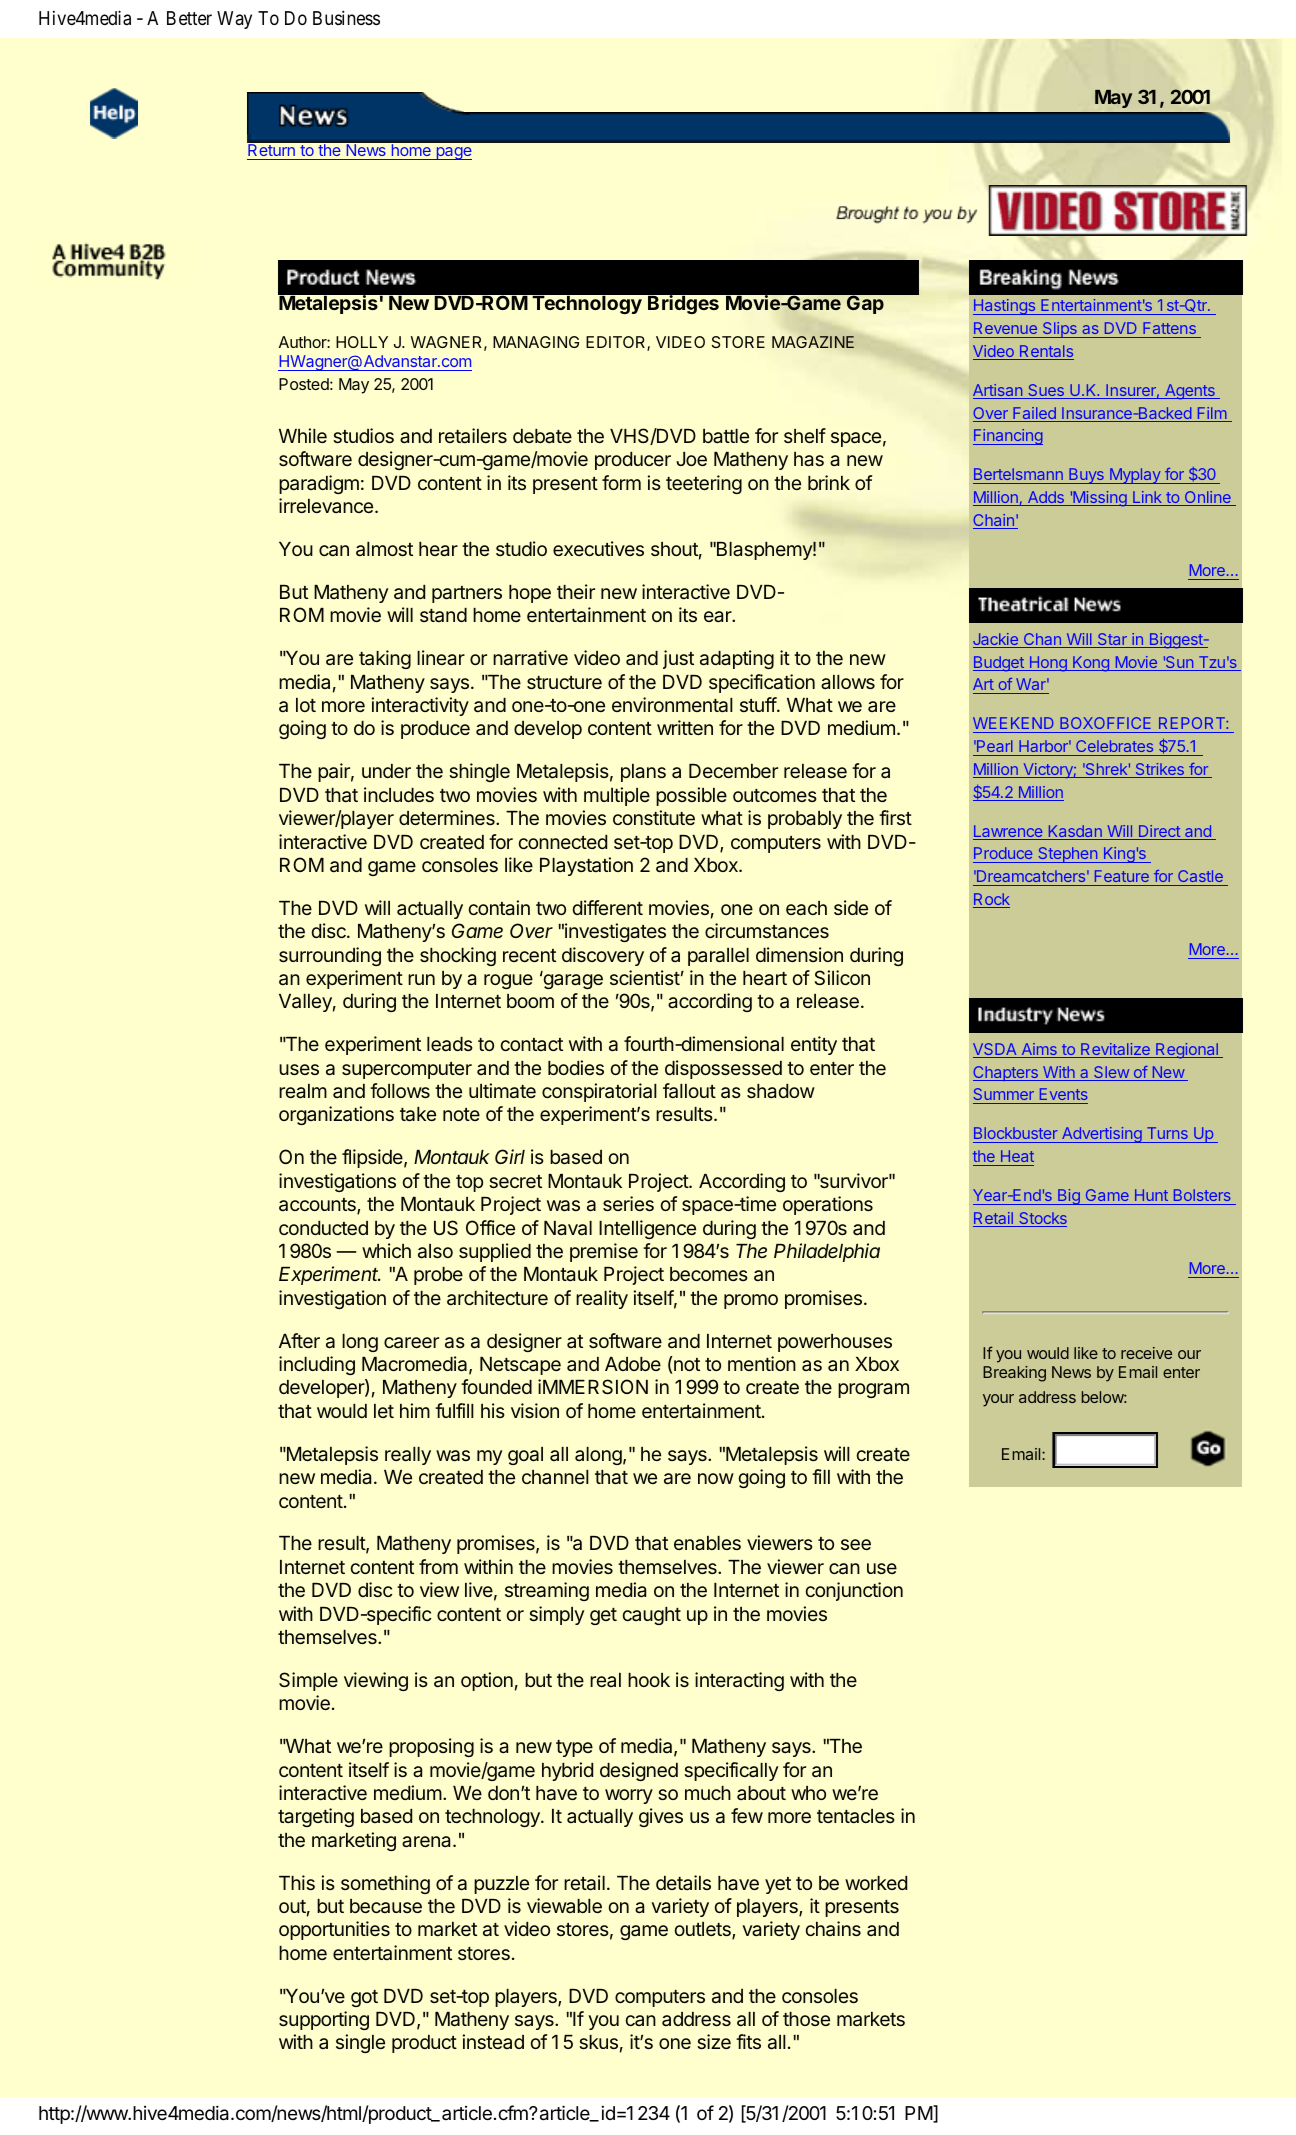  What do you see at coordinates (326, 505) in the page?
I see `irrelevance` at bounding box center [326, 505].
